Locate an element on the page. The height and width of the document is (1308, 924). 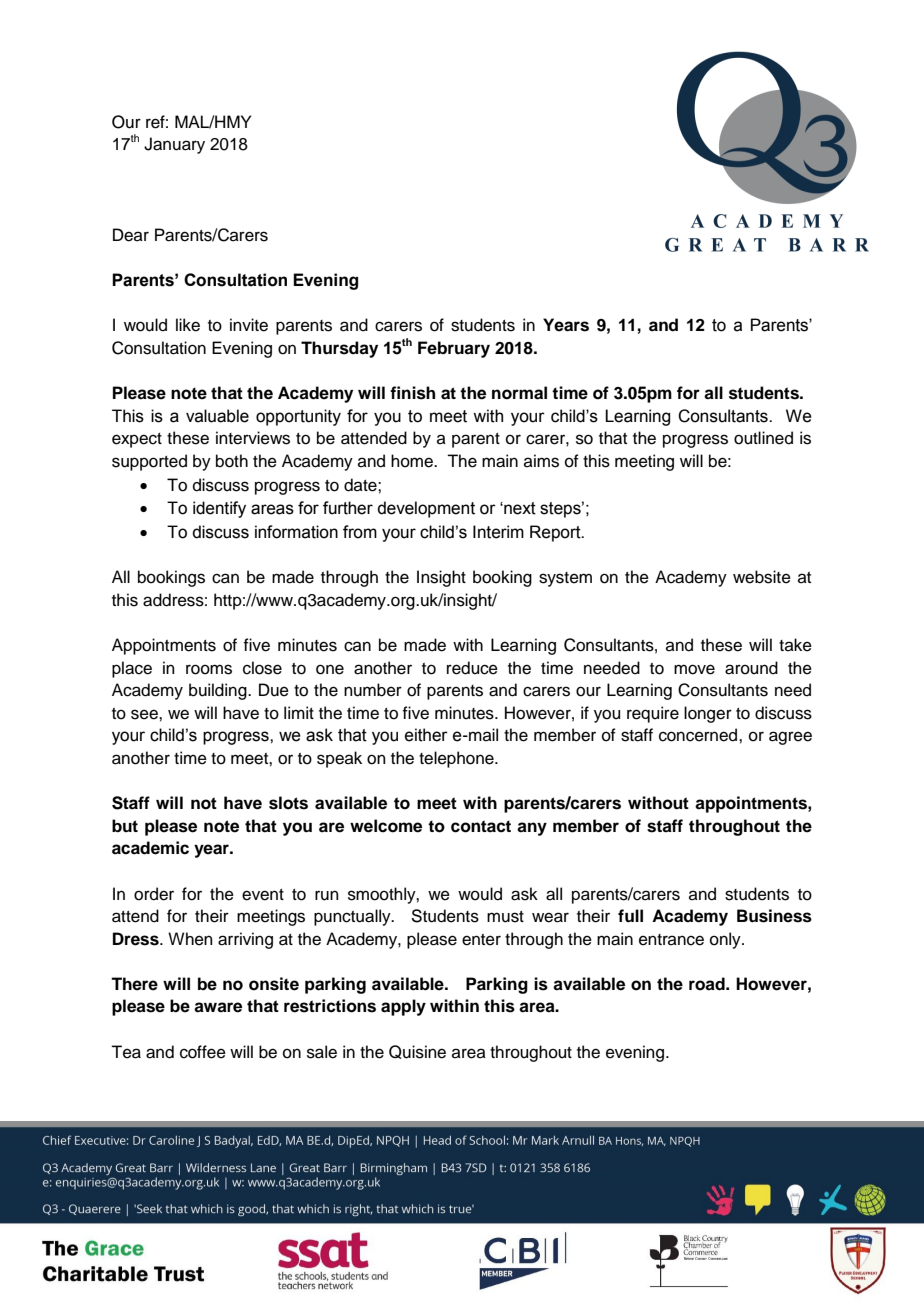
February is located at coordinates (454, 349).
